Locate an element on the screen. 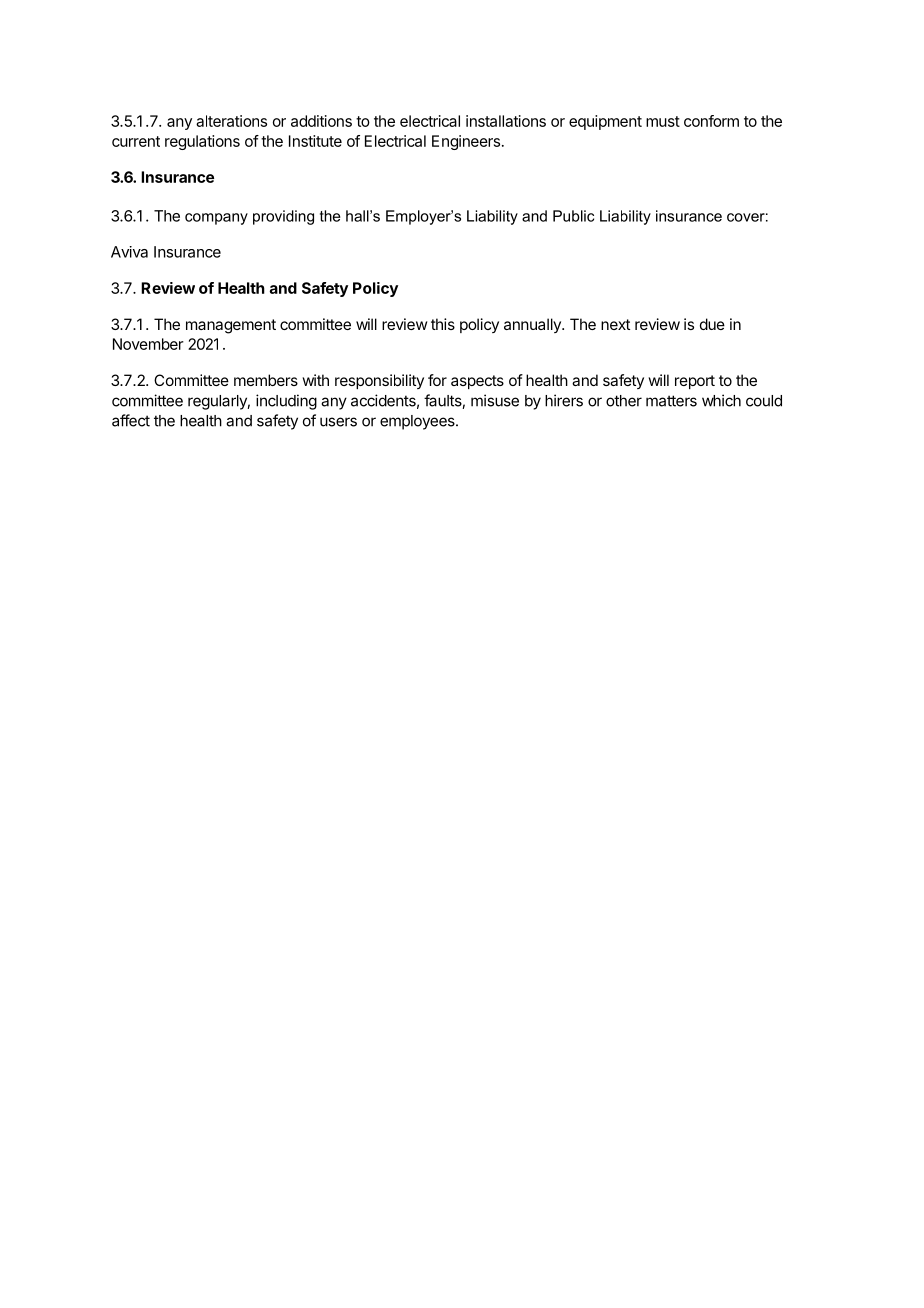 The width and height of the screenshot is (924, 1308). must is located at coordinates (663, 121).
